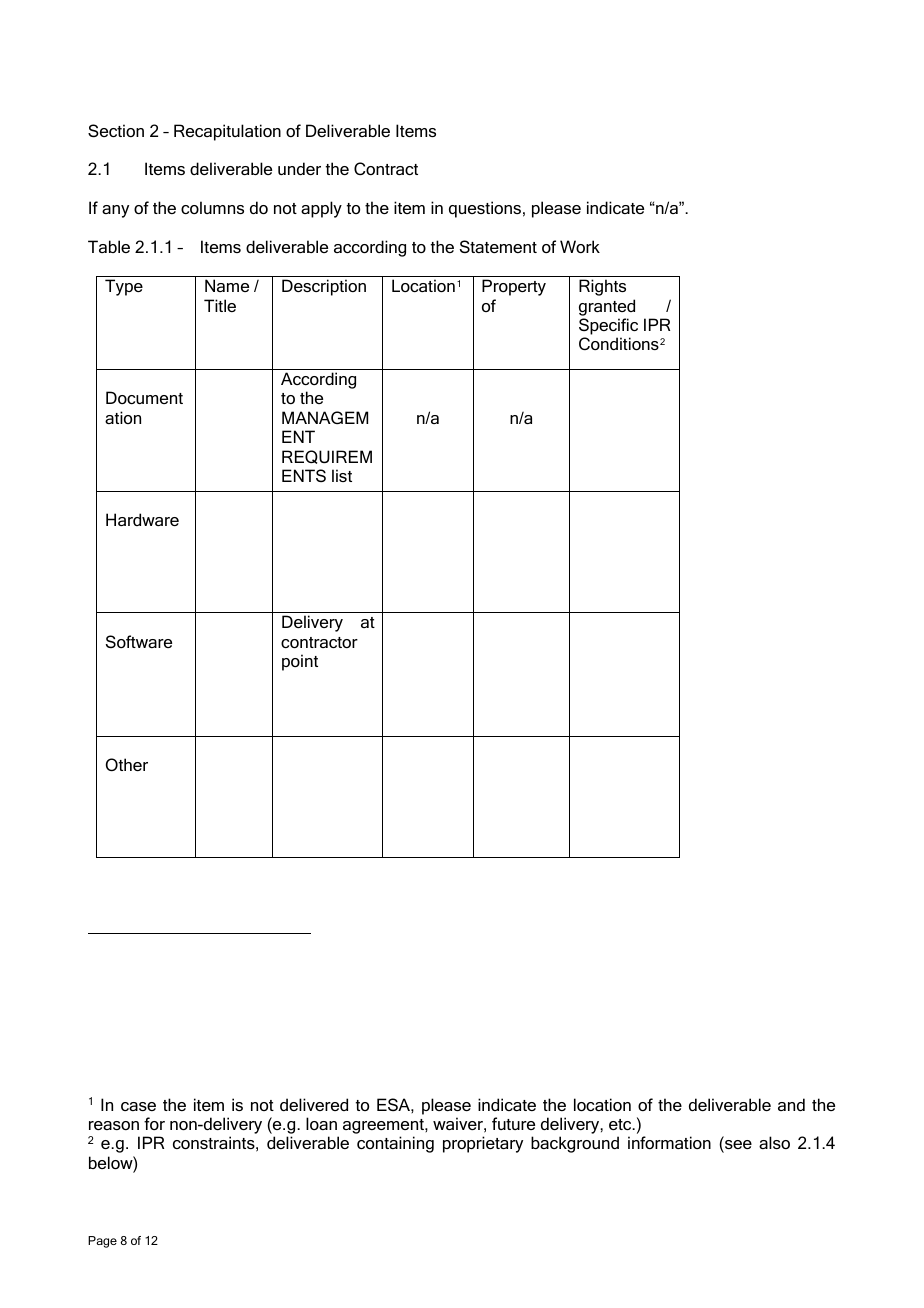  I want to click on proprietary, so click(483, 1144).
